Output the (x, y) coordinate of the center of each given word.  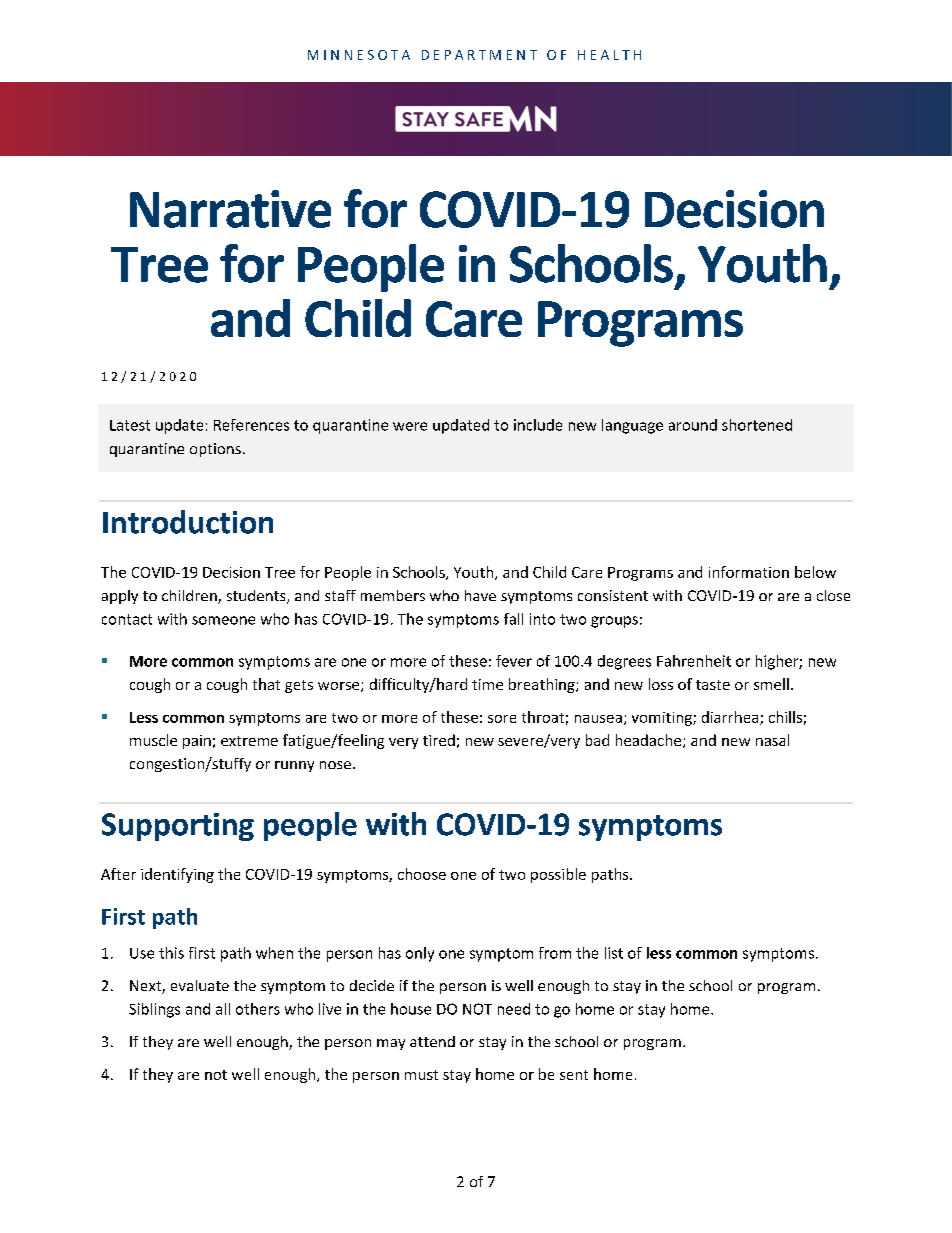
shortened (757, 425)
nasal (772, 740)
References (251, 425)
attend (432, 1041)
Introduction (188, 522)
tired (439, 740)
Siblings (154, 1010)
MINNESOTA (359, 55)
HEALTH (609, 55)
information (749, 572)
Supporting (178, 827)
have (480, 595)
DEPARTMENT (479, 55)
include (538, 425)
